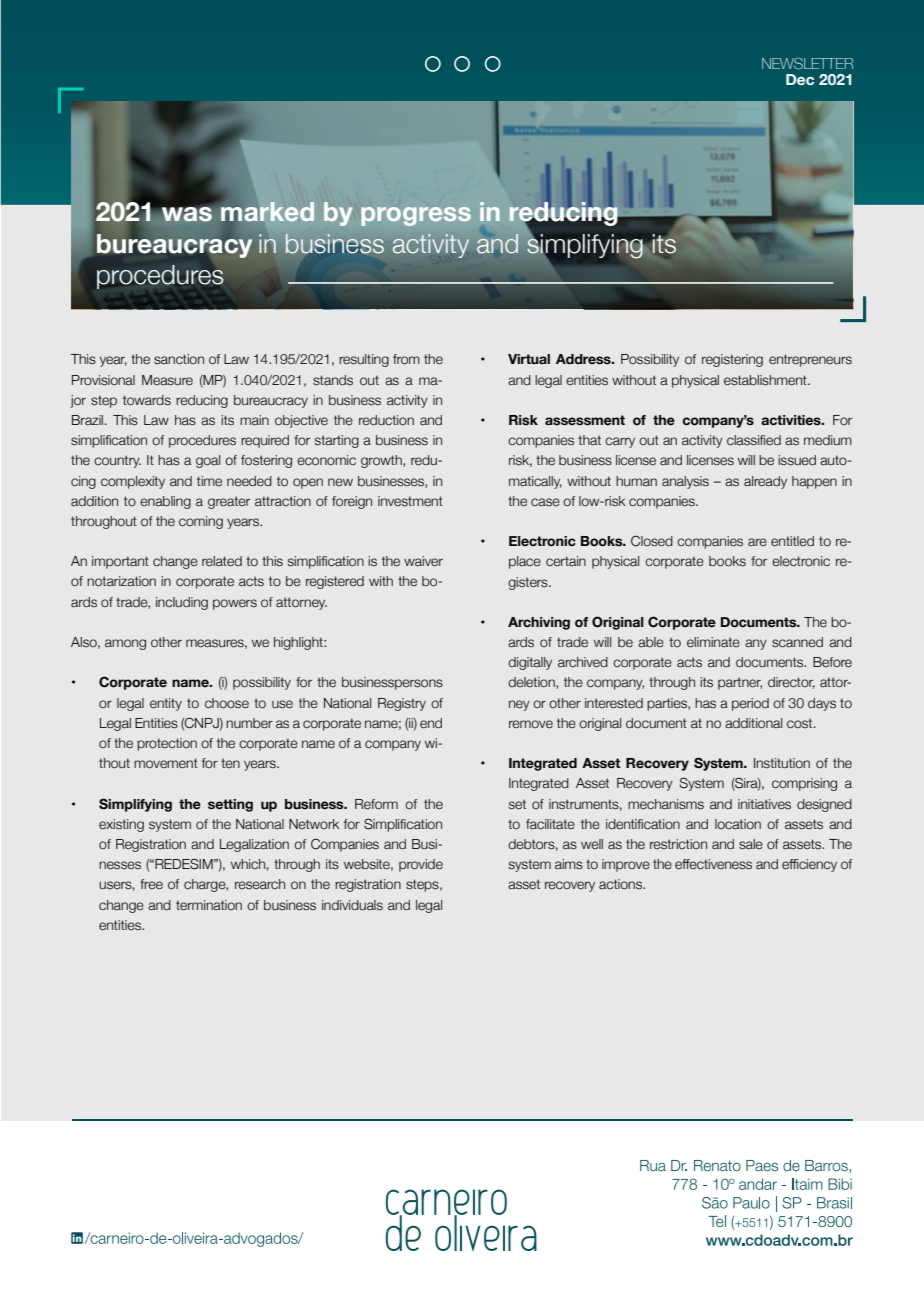  I want to click on free, so click(151, 884).
